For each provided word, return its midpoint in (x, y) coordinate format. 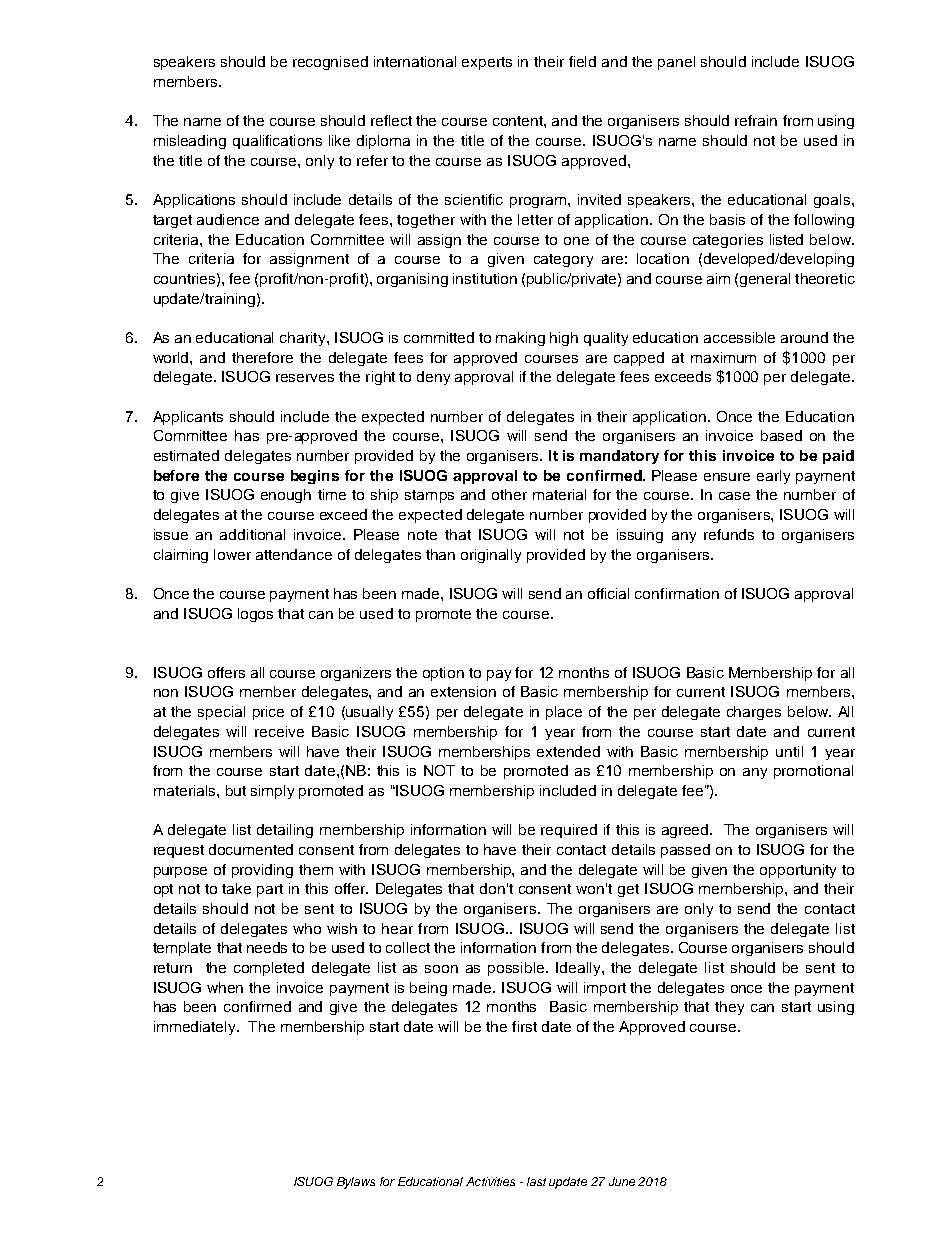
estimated (186, 455)
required (569, 831)
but (236, 790)
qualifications (277, 142)
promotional (813, 772)
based (781, 435)
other (509, 494)
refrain (756, 120)
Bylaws (356, 1183)
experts (487, 63)
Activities (490, 1181)
